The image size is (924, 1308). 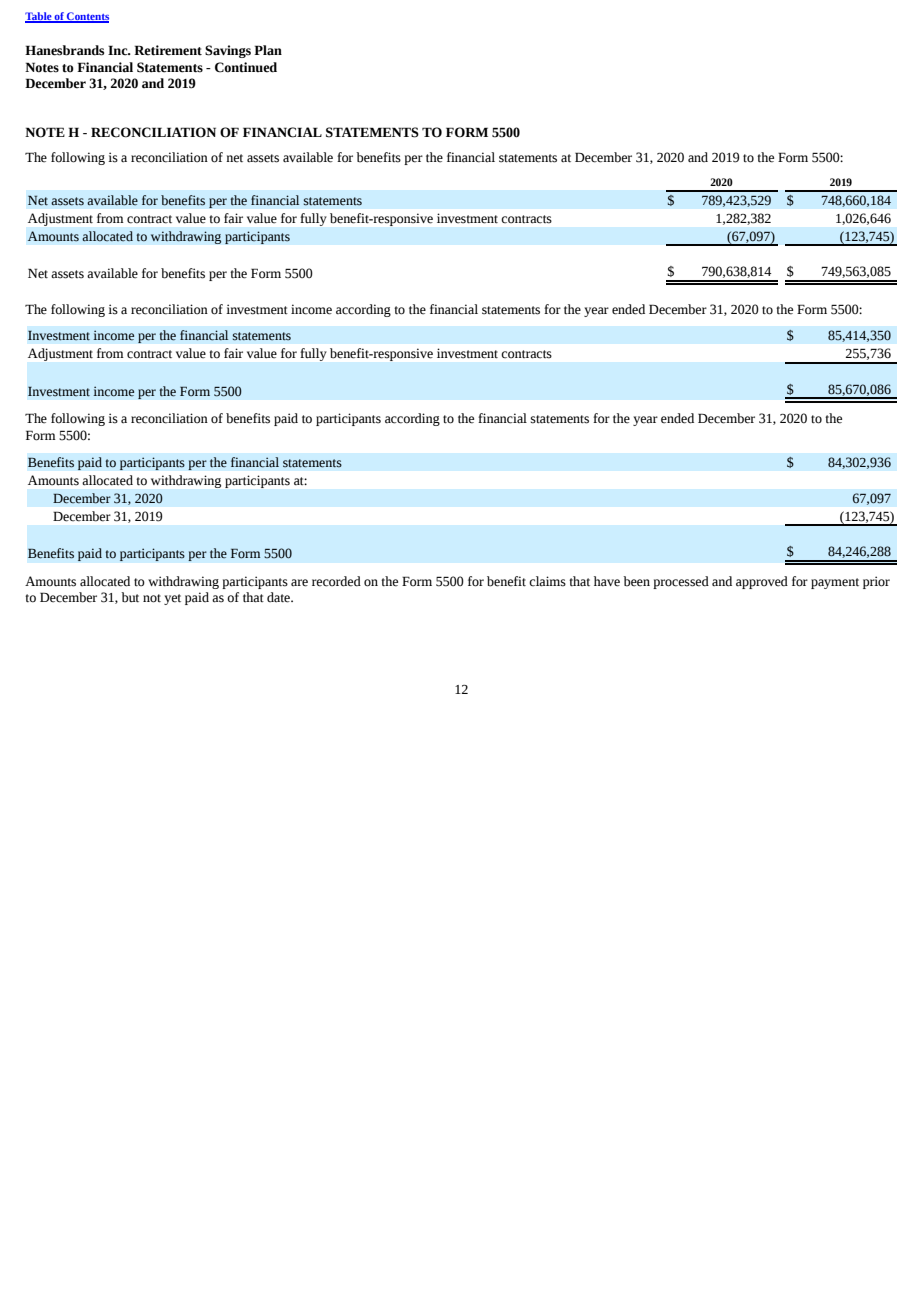 What do you see at coordinates (268, 50) in the screenshot?
I see `Plan` at bounding box center [268, 50].
